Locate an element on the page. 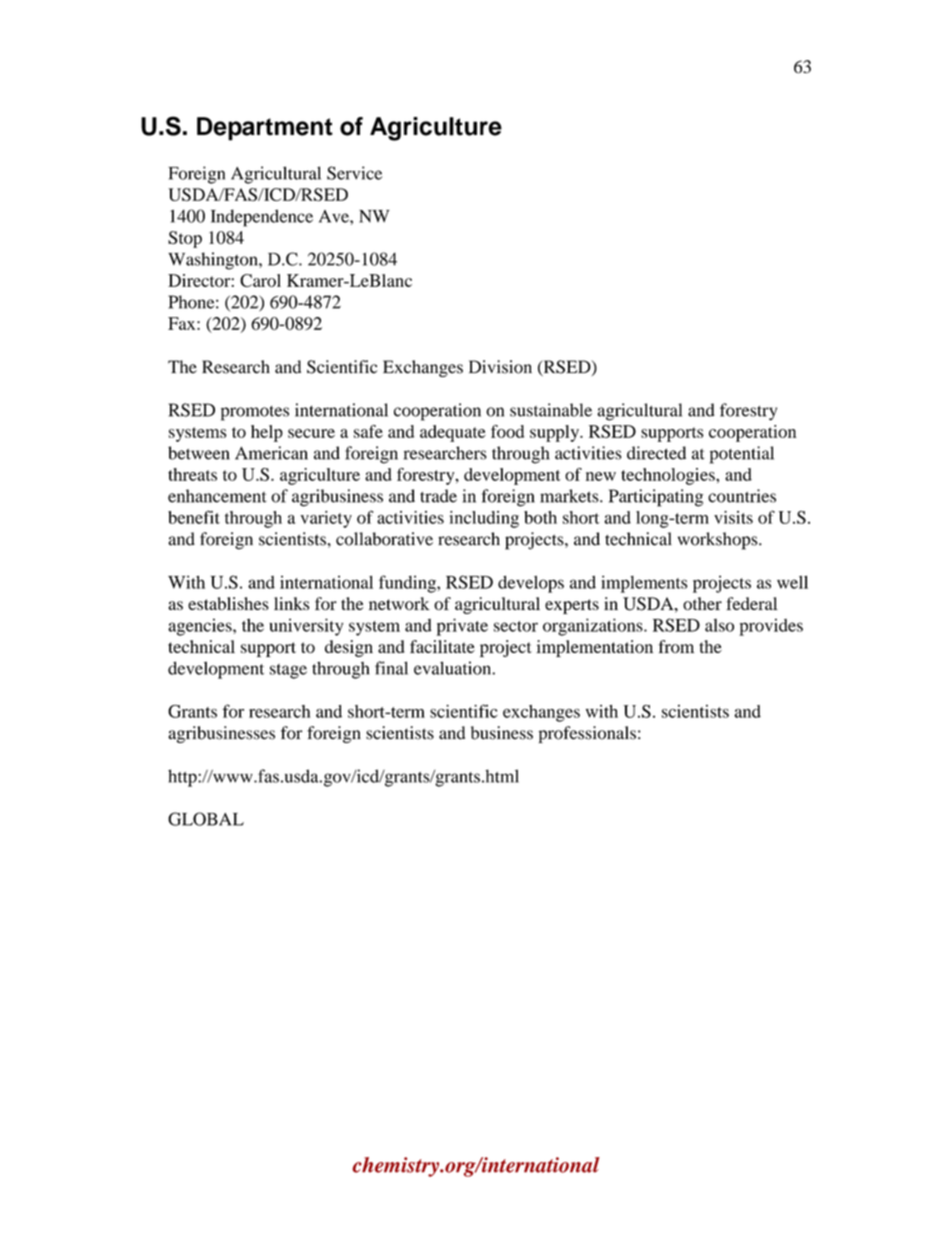 Image resolution: width=952 pixels, height=1233 pixels. potential is located at coordinates (742, 455).
